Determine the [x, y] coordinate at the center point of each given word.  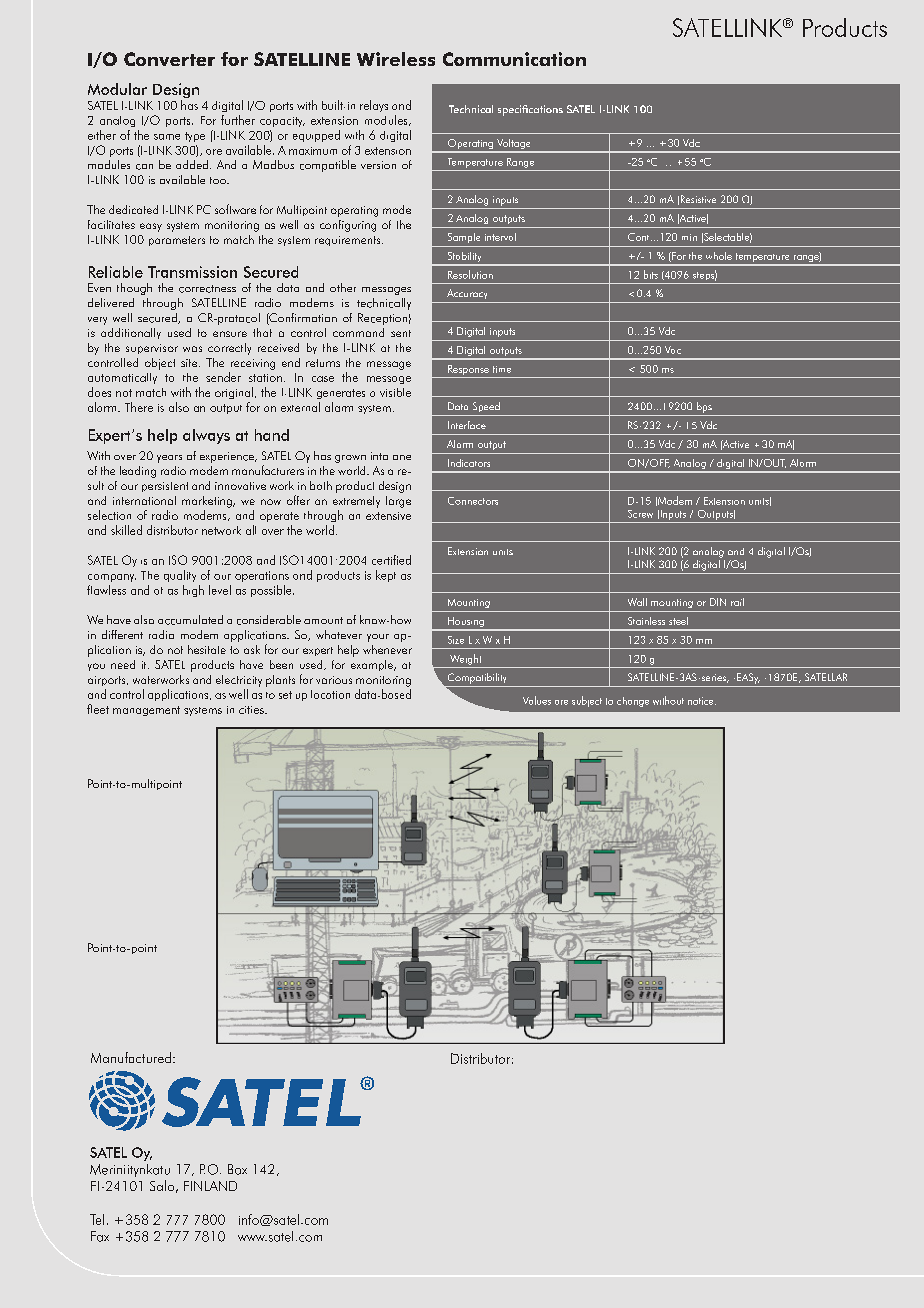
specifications [530, 110]
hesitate [207, 649]
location [330, 694]
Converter [169, 59]
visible [395, 392]
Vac [673, 350]
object [160, 364]
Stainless [646, 621]
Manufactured [131, 1057]
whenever [387, 649]
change [633, 702]
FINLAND [210, 1186]
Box [237, 1169]
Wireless [396, 59]
